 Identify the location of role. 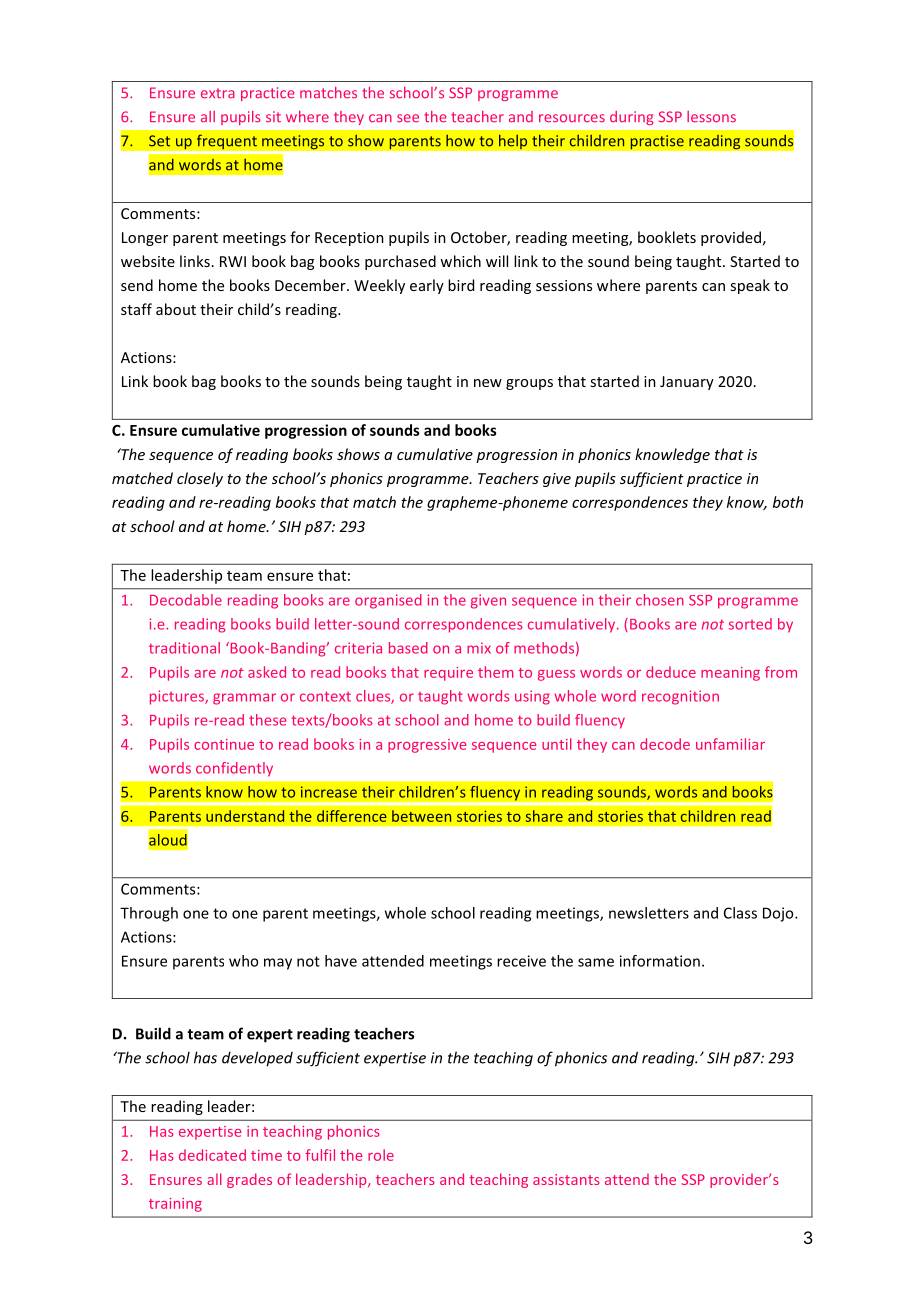
(381, 1155).
